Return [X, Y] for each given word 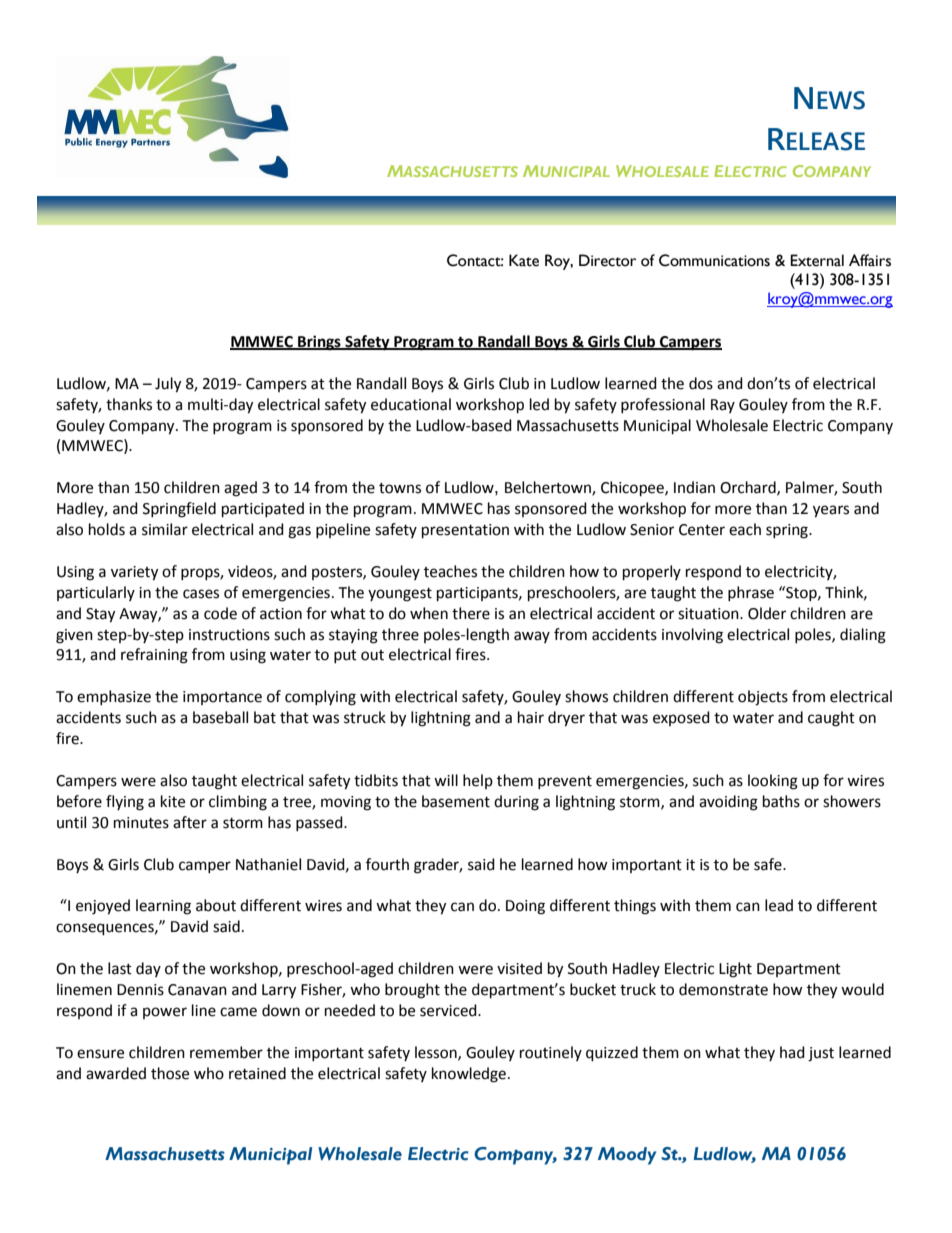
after [190, 822]
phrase [751, 593]
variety [134, 573]
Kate [524, 260]
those [170, 1073]
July [168, 385]
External [817, 260]
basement [456, 801]
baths [781, 801]
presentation [465, 531]
